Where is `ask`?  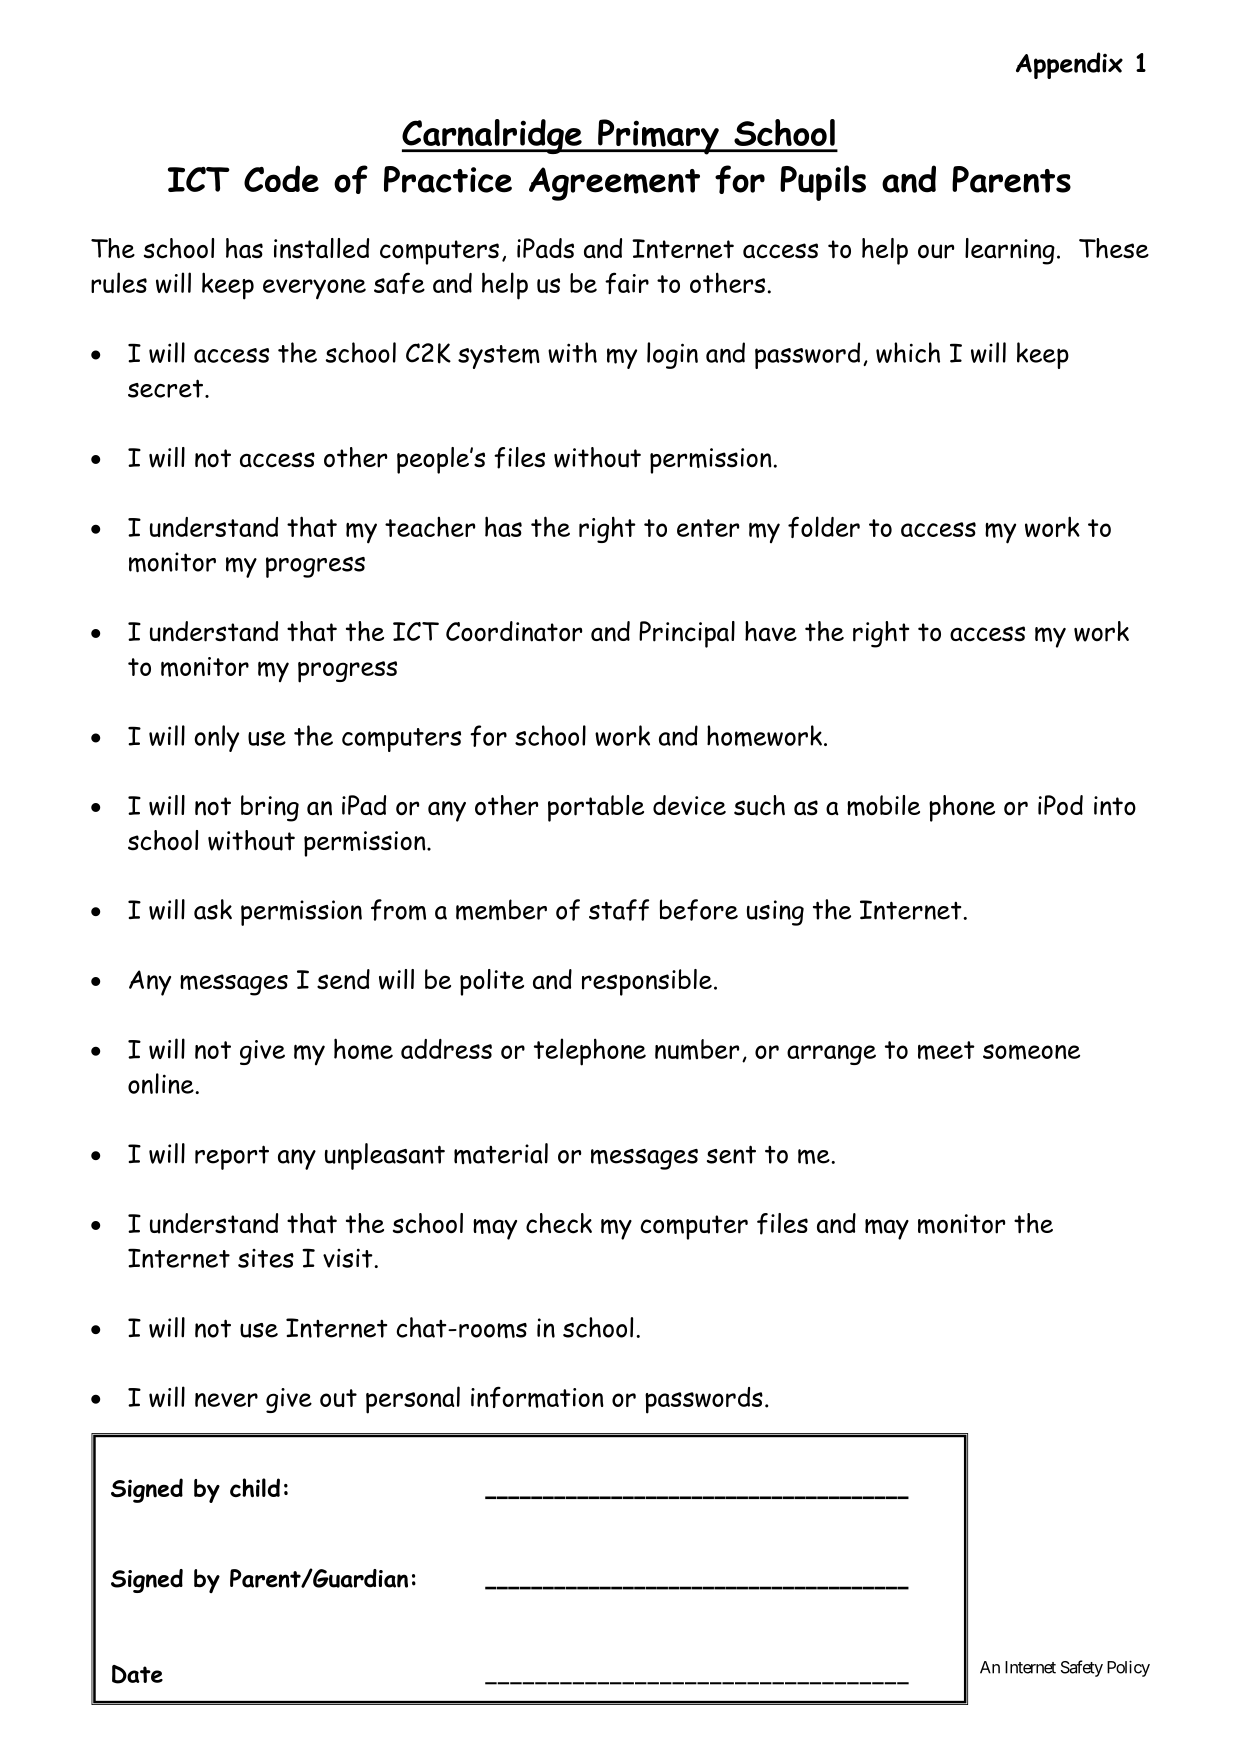
ask is located at coordinates (213, 909).
